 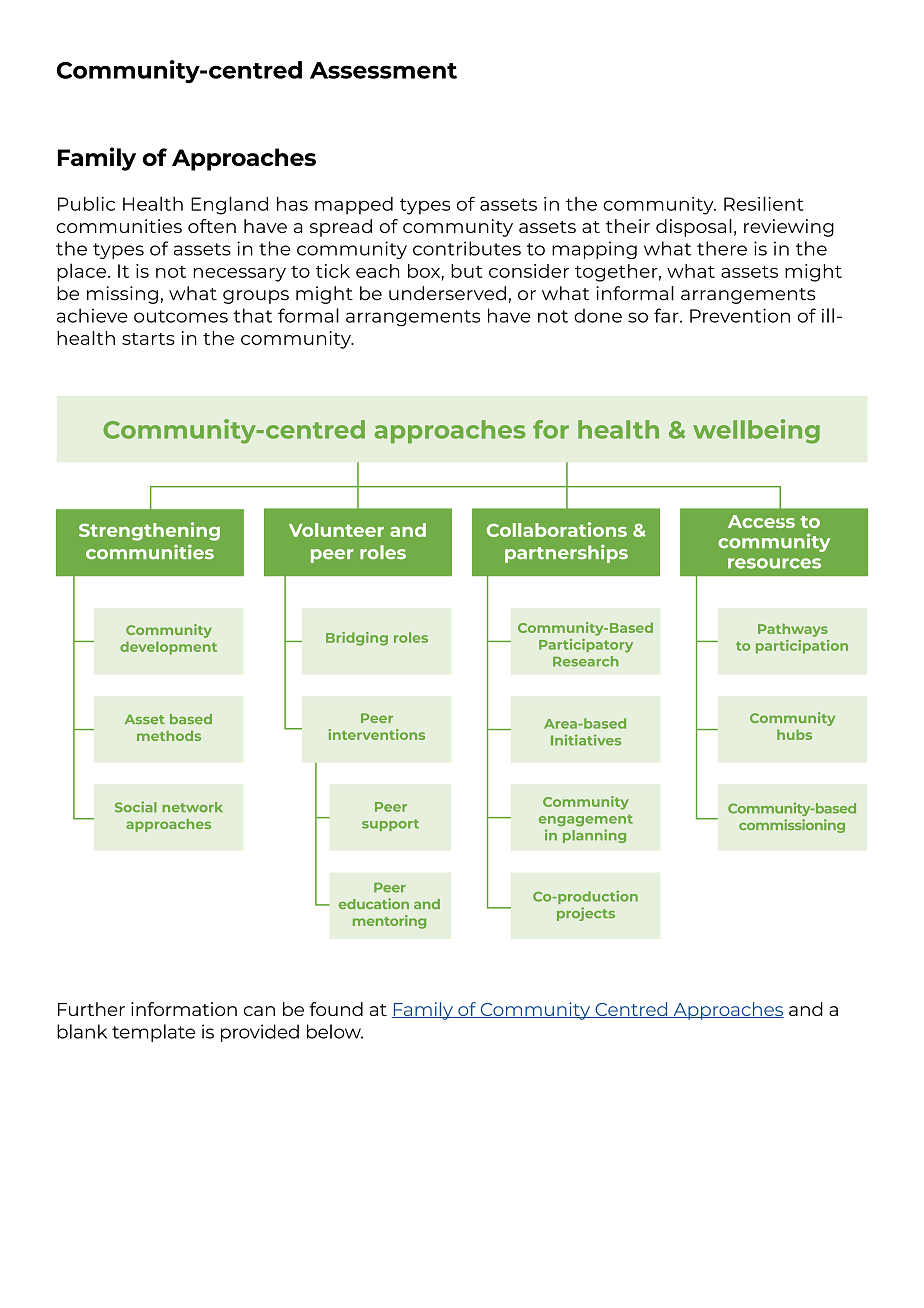 What do you see at coordinates (764, 203) in the page?
I see `Resilient` at bounding box center [764, 203].
